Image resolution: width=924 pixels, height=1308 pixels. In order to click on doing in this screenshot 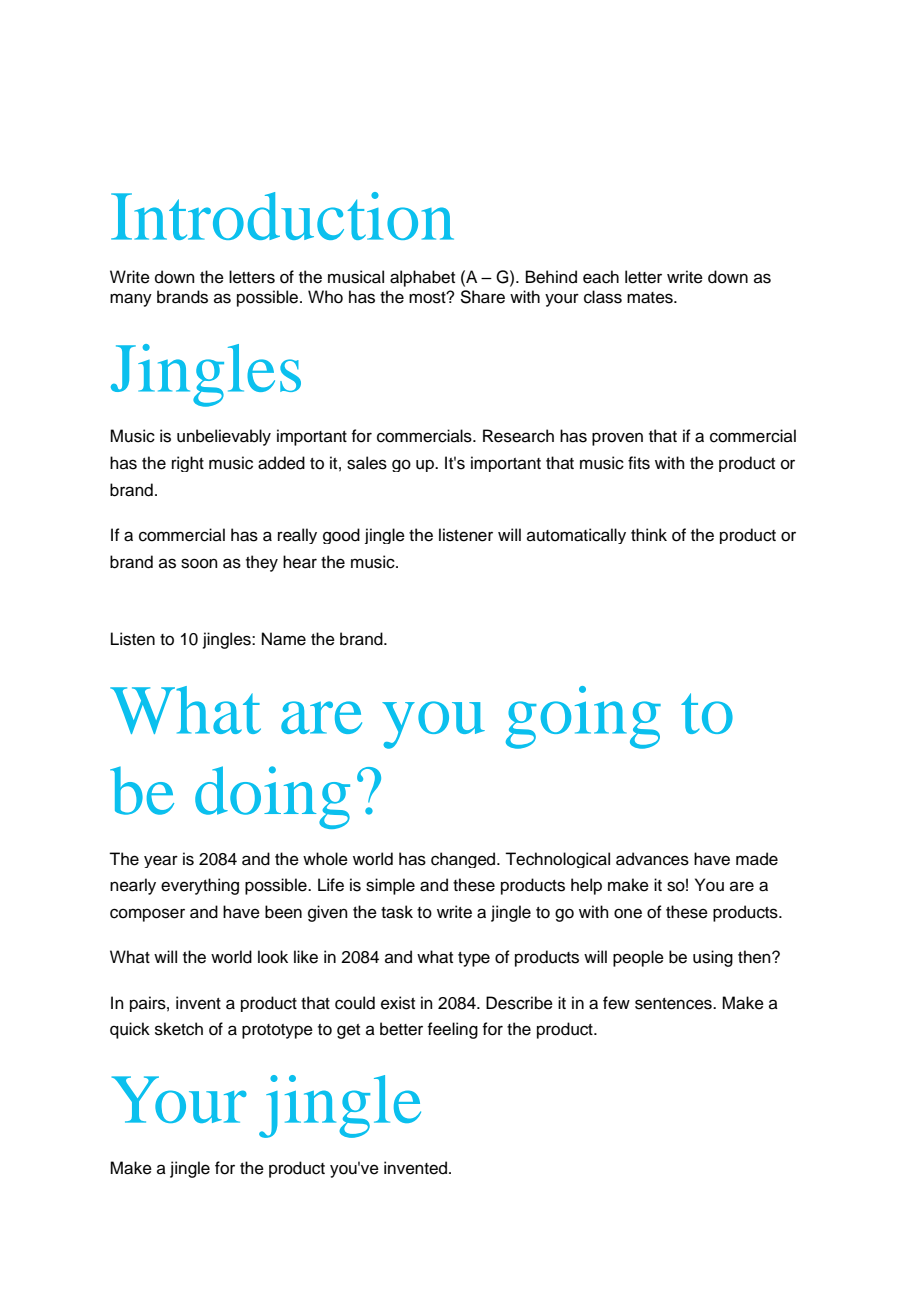, I will do `click(272, 797)`.
